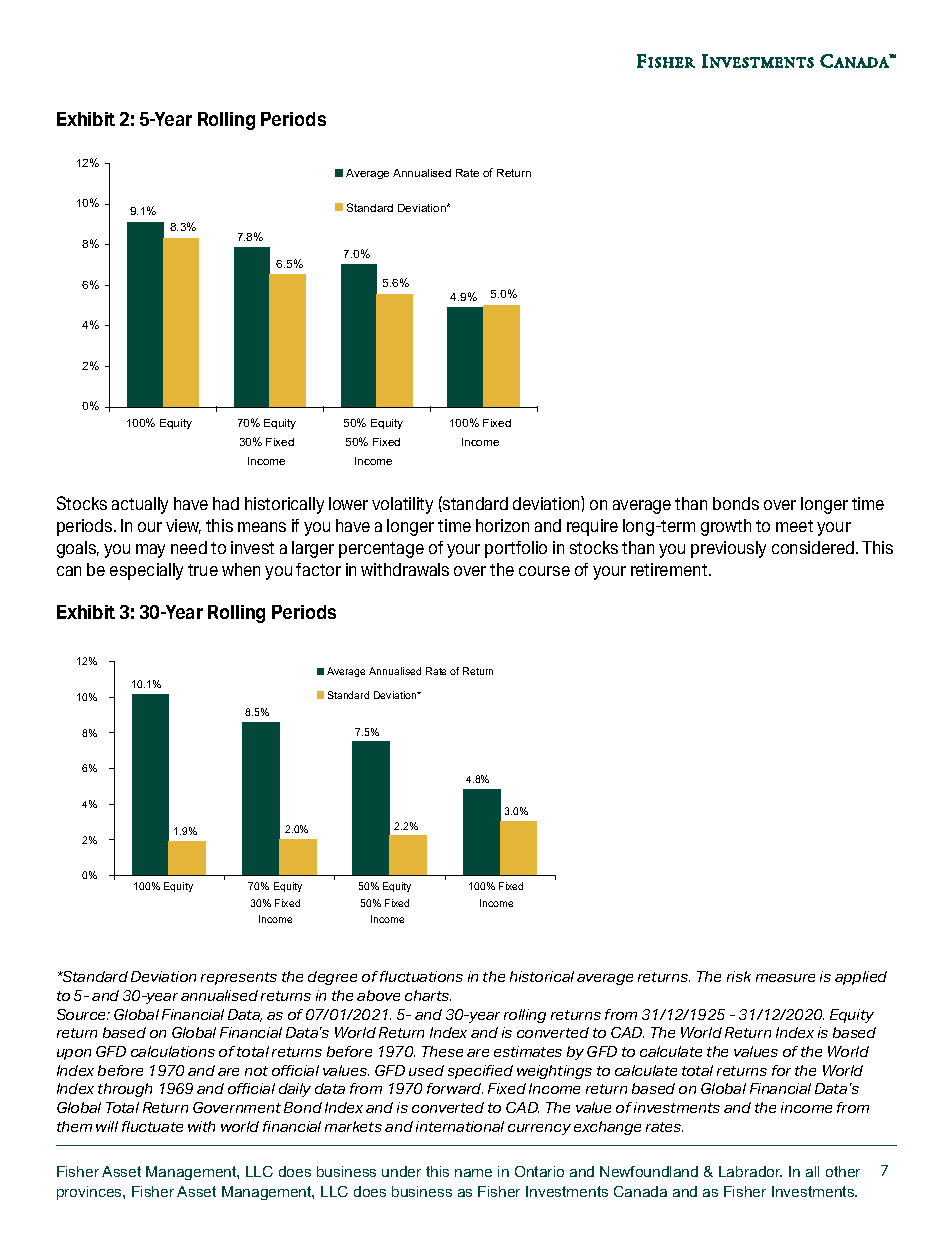 This screenshot has width=952, height=1233. What do you see at coordinates (750, 1171) in the screenshot?
I see `Labrador` at bounding box center [750, 1171].
